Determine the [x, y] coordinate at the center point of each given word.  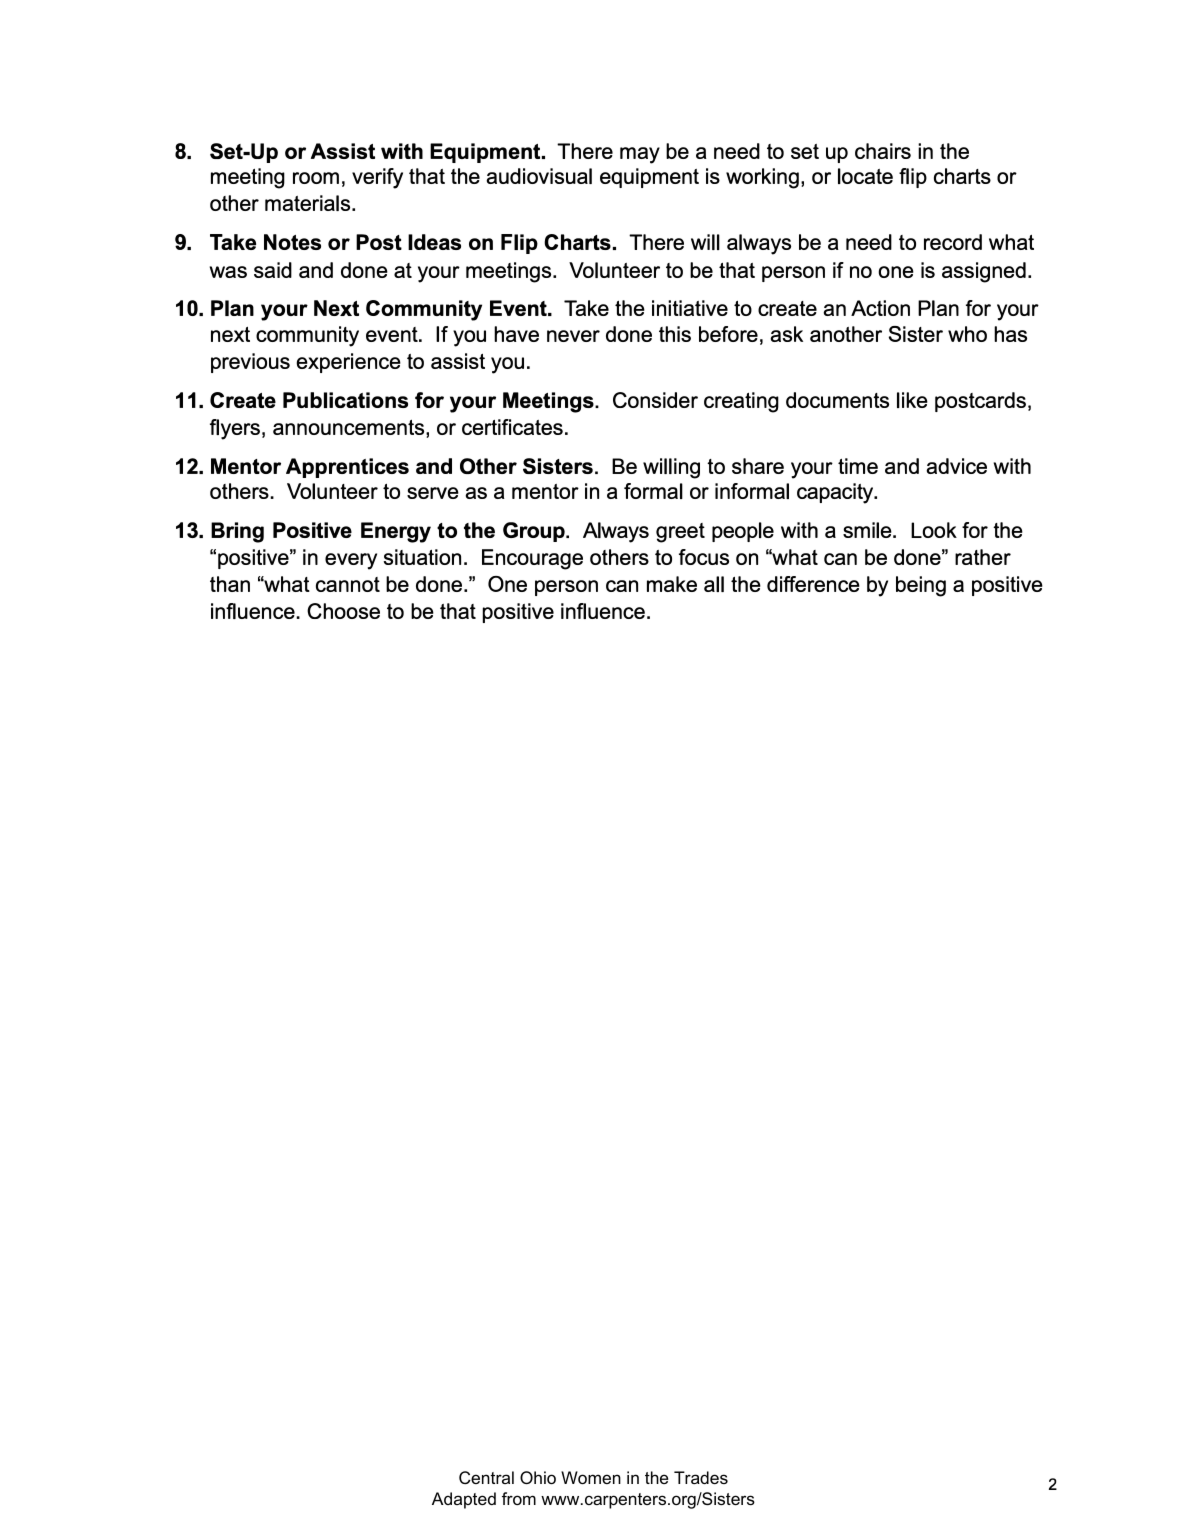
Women [591, 1477]
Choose [343, 611]
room [316, 178]
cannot [348, 584]
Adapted [464, 1500]
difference [813, 584]
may [640, 155]
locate [865, 176]
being [921, 586]
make [672, 584]
